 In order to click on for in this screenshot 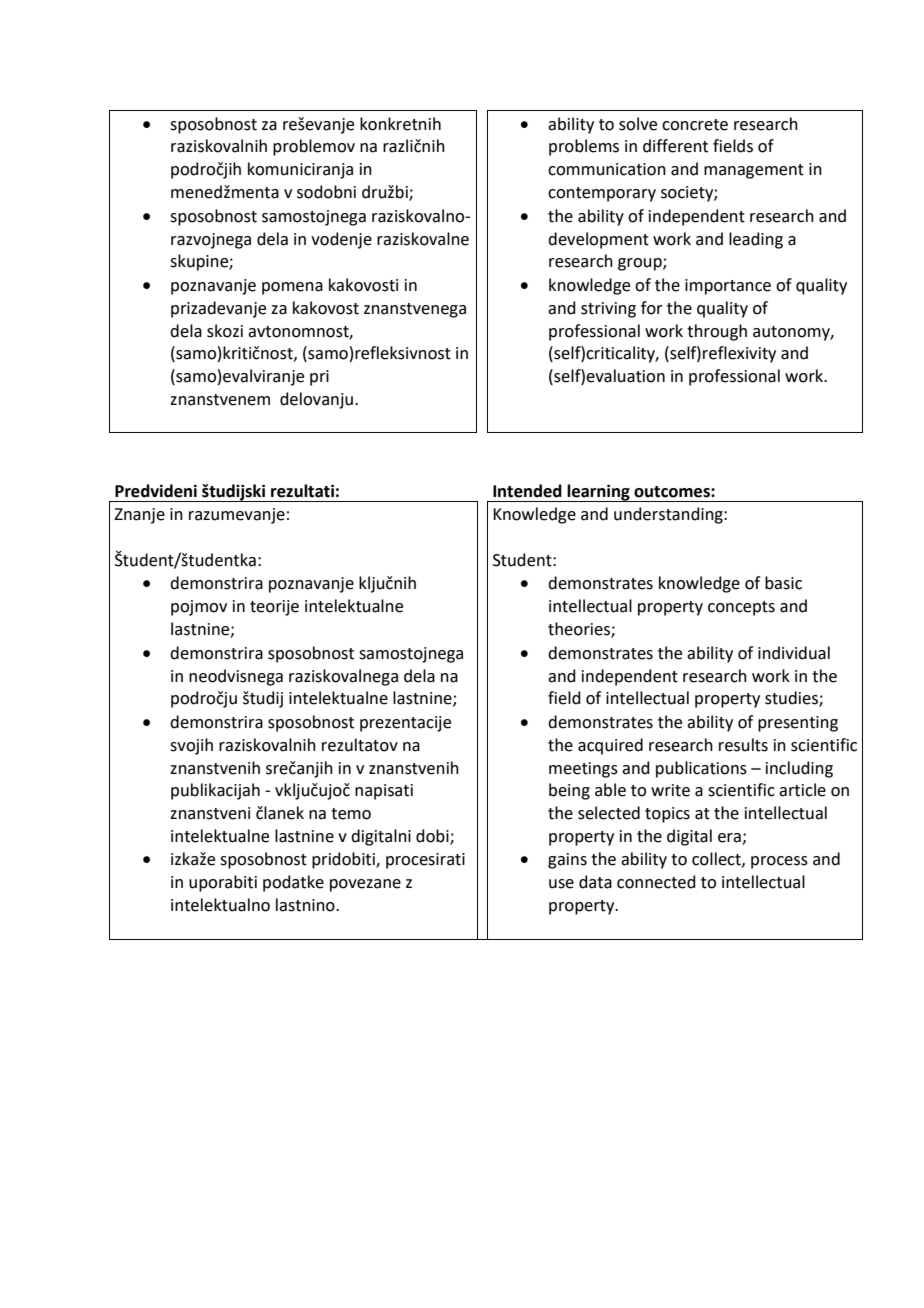, I will do `click(652, 308)`.
